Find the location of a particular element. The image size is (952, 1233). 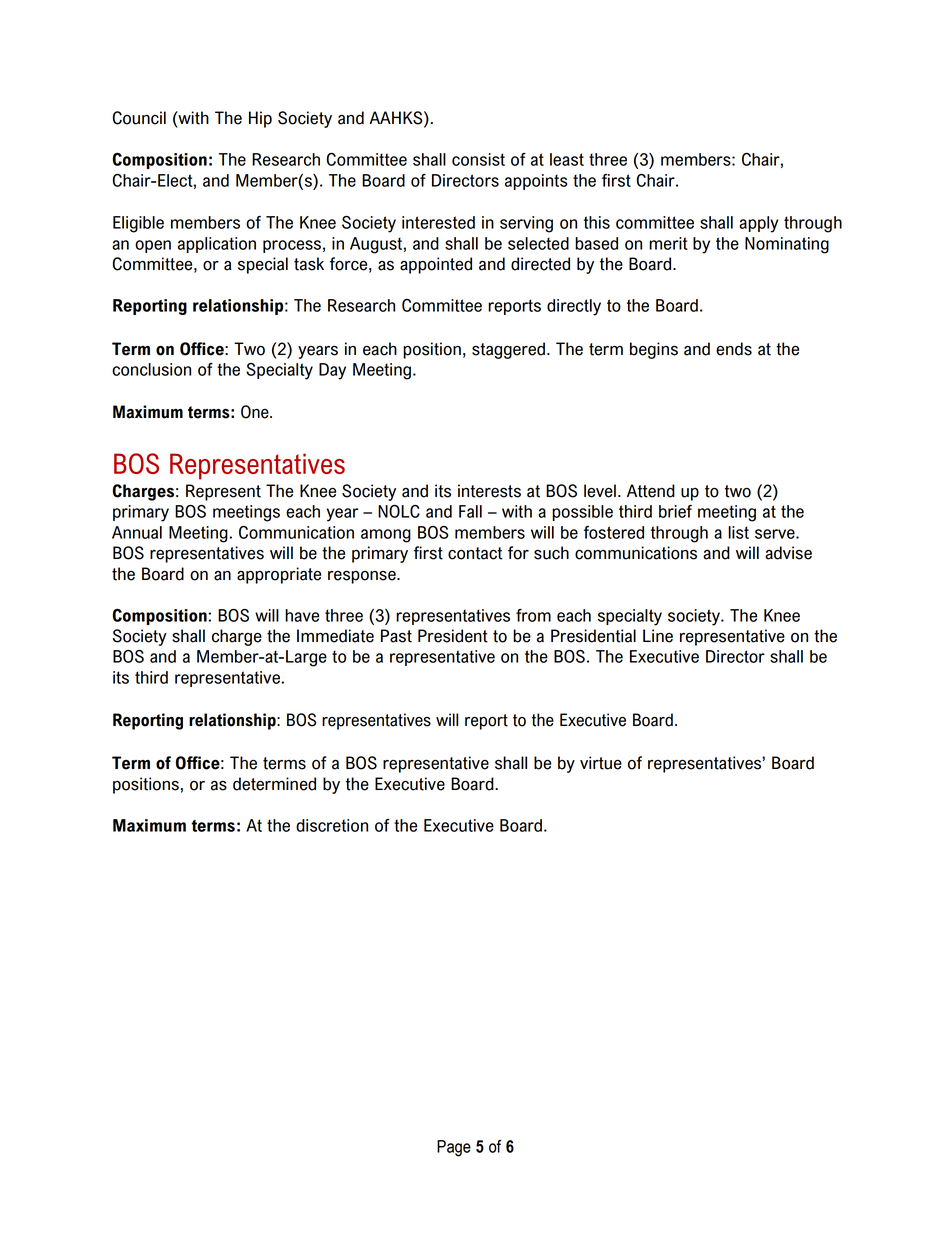

Past is located at coordinates (396, 636).
